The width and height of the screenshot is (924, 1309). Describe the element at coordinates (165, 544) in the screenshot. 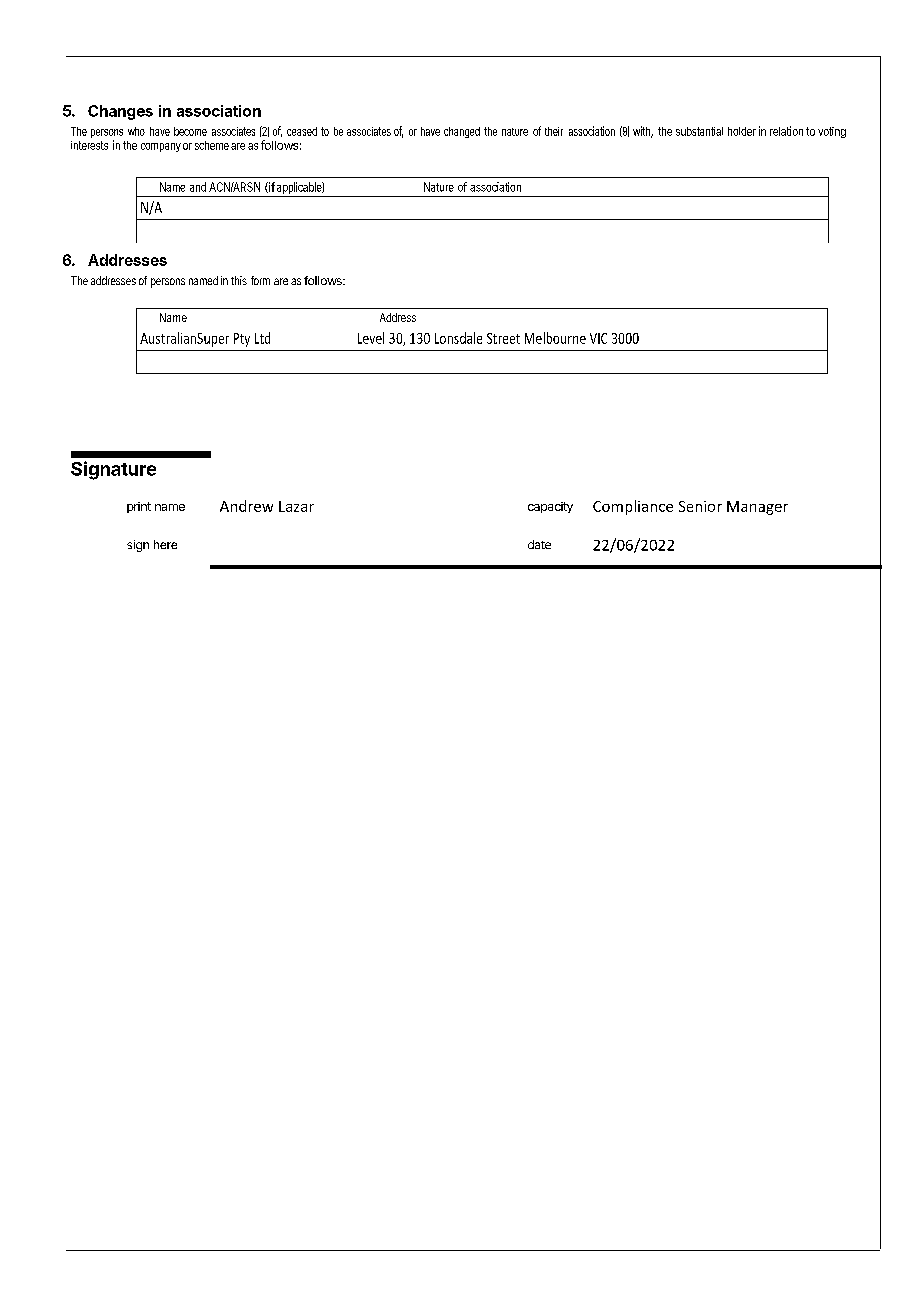

I see `here` at that location.
